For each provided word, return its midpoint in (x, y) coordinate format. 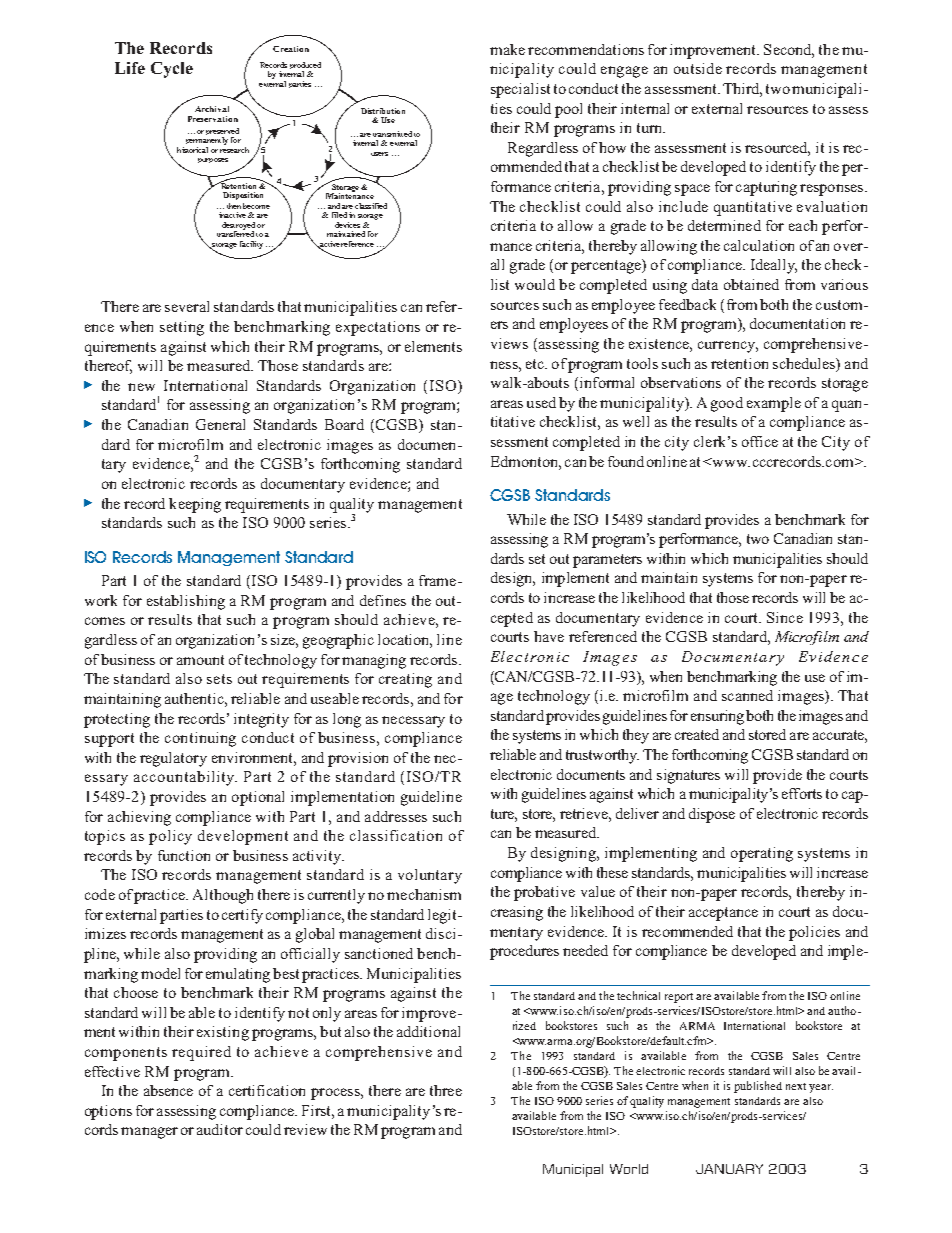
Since (785, 617)
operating (762, 854)
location (405, 641)
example (774, 404)
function (184, 855)
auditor (220, 1129)
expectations (378, 328)
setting (182, 328)
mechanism (424, 894)
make (507, 49)
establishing (186, 602)
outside (698, 68)
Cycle (172, 70)
